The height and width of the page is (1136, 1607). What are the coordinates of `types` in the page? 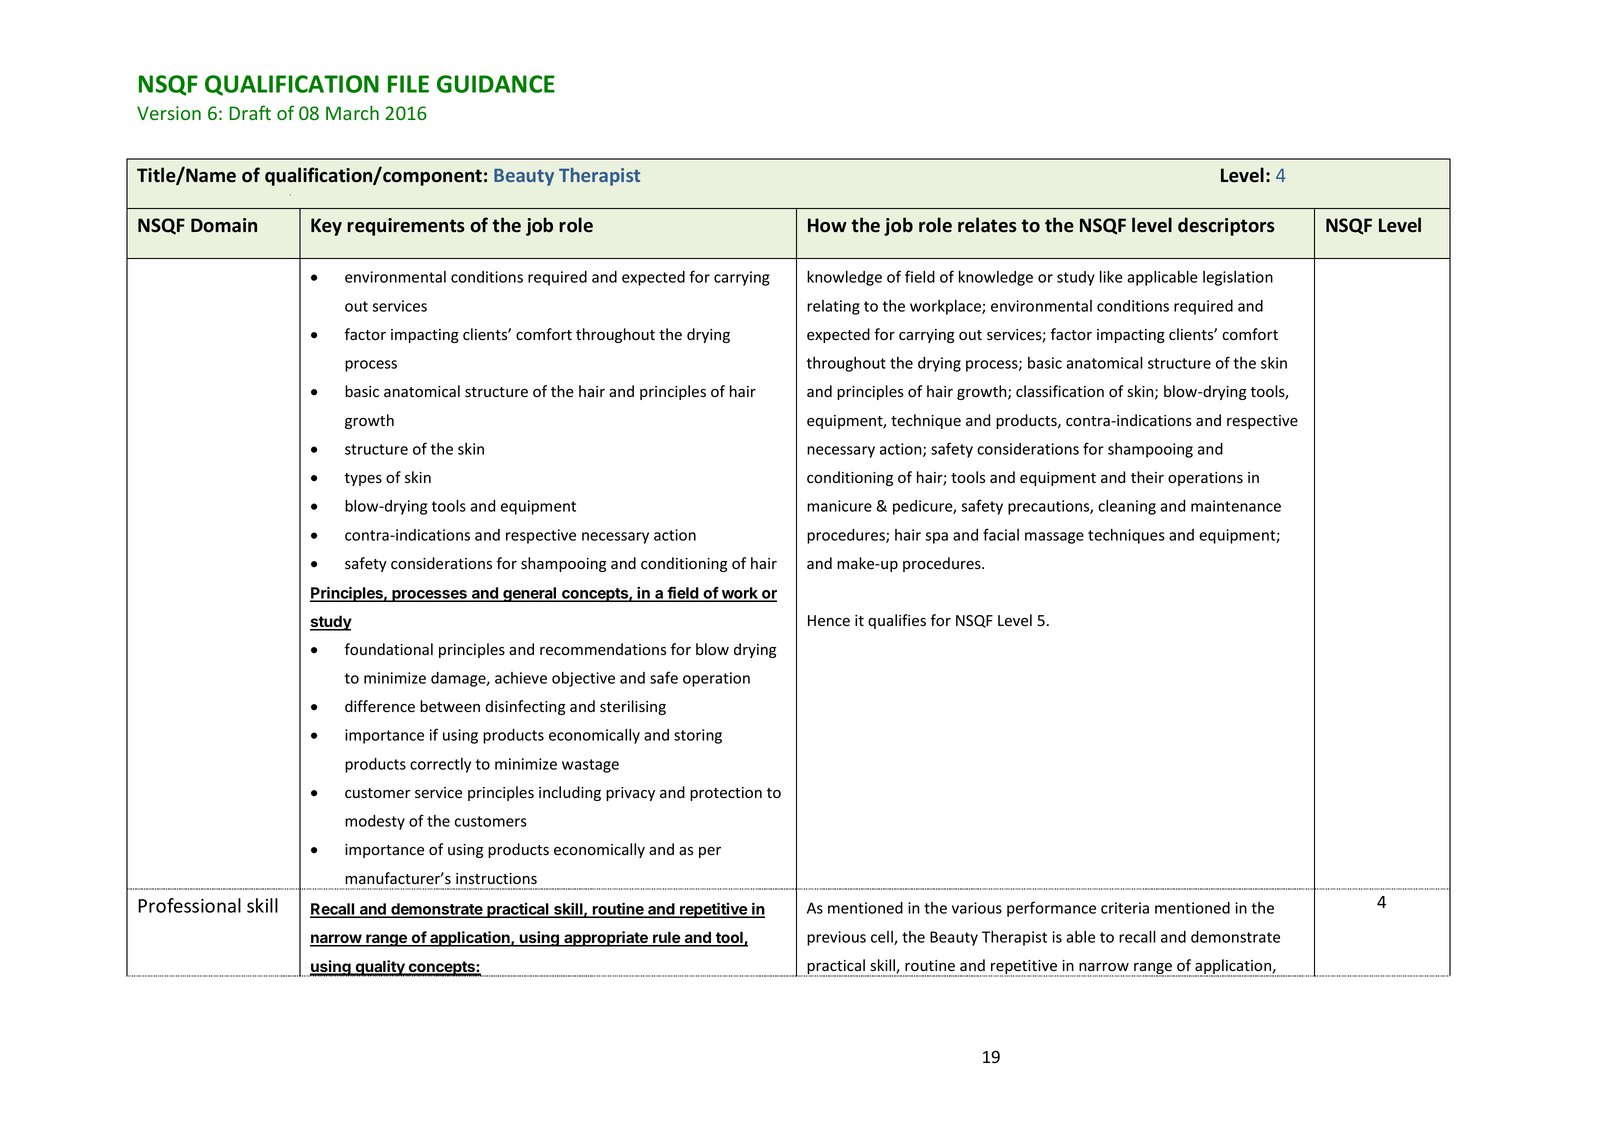 It's located at (363, 479).
